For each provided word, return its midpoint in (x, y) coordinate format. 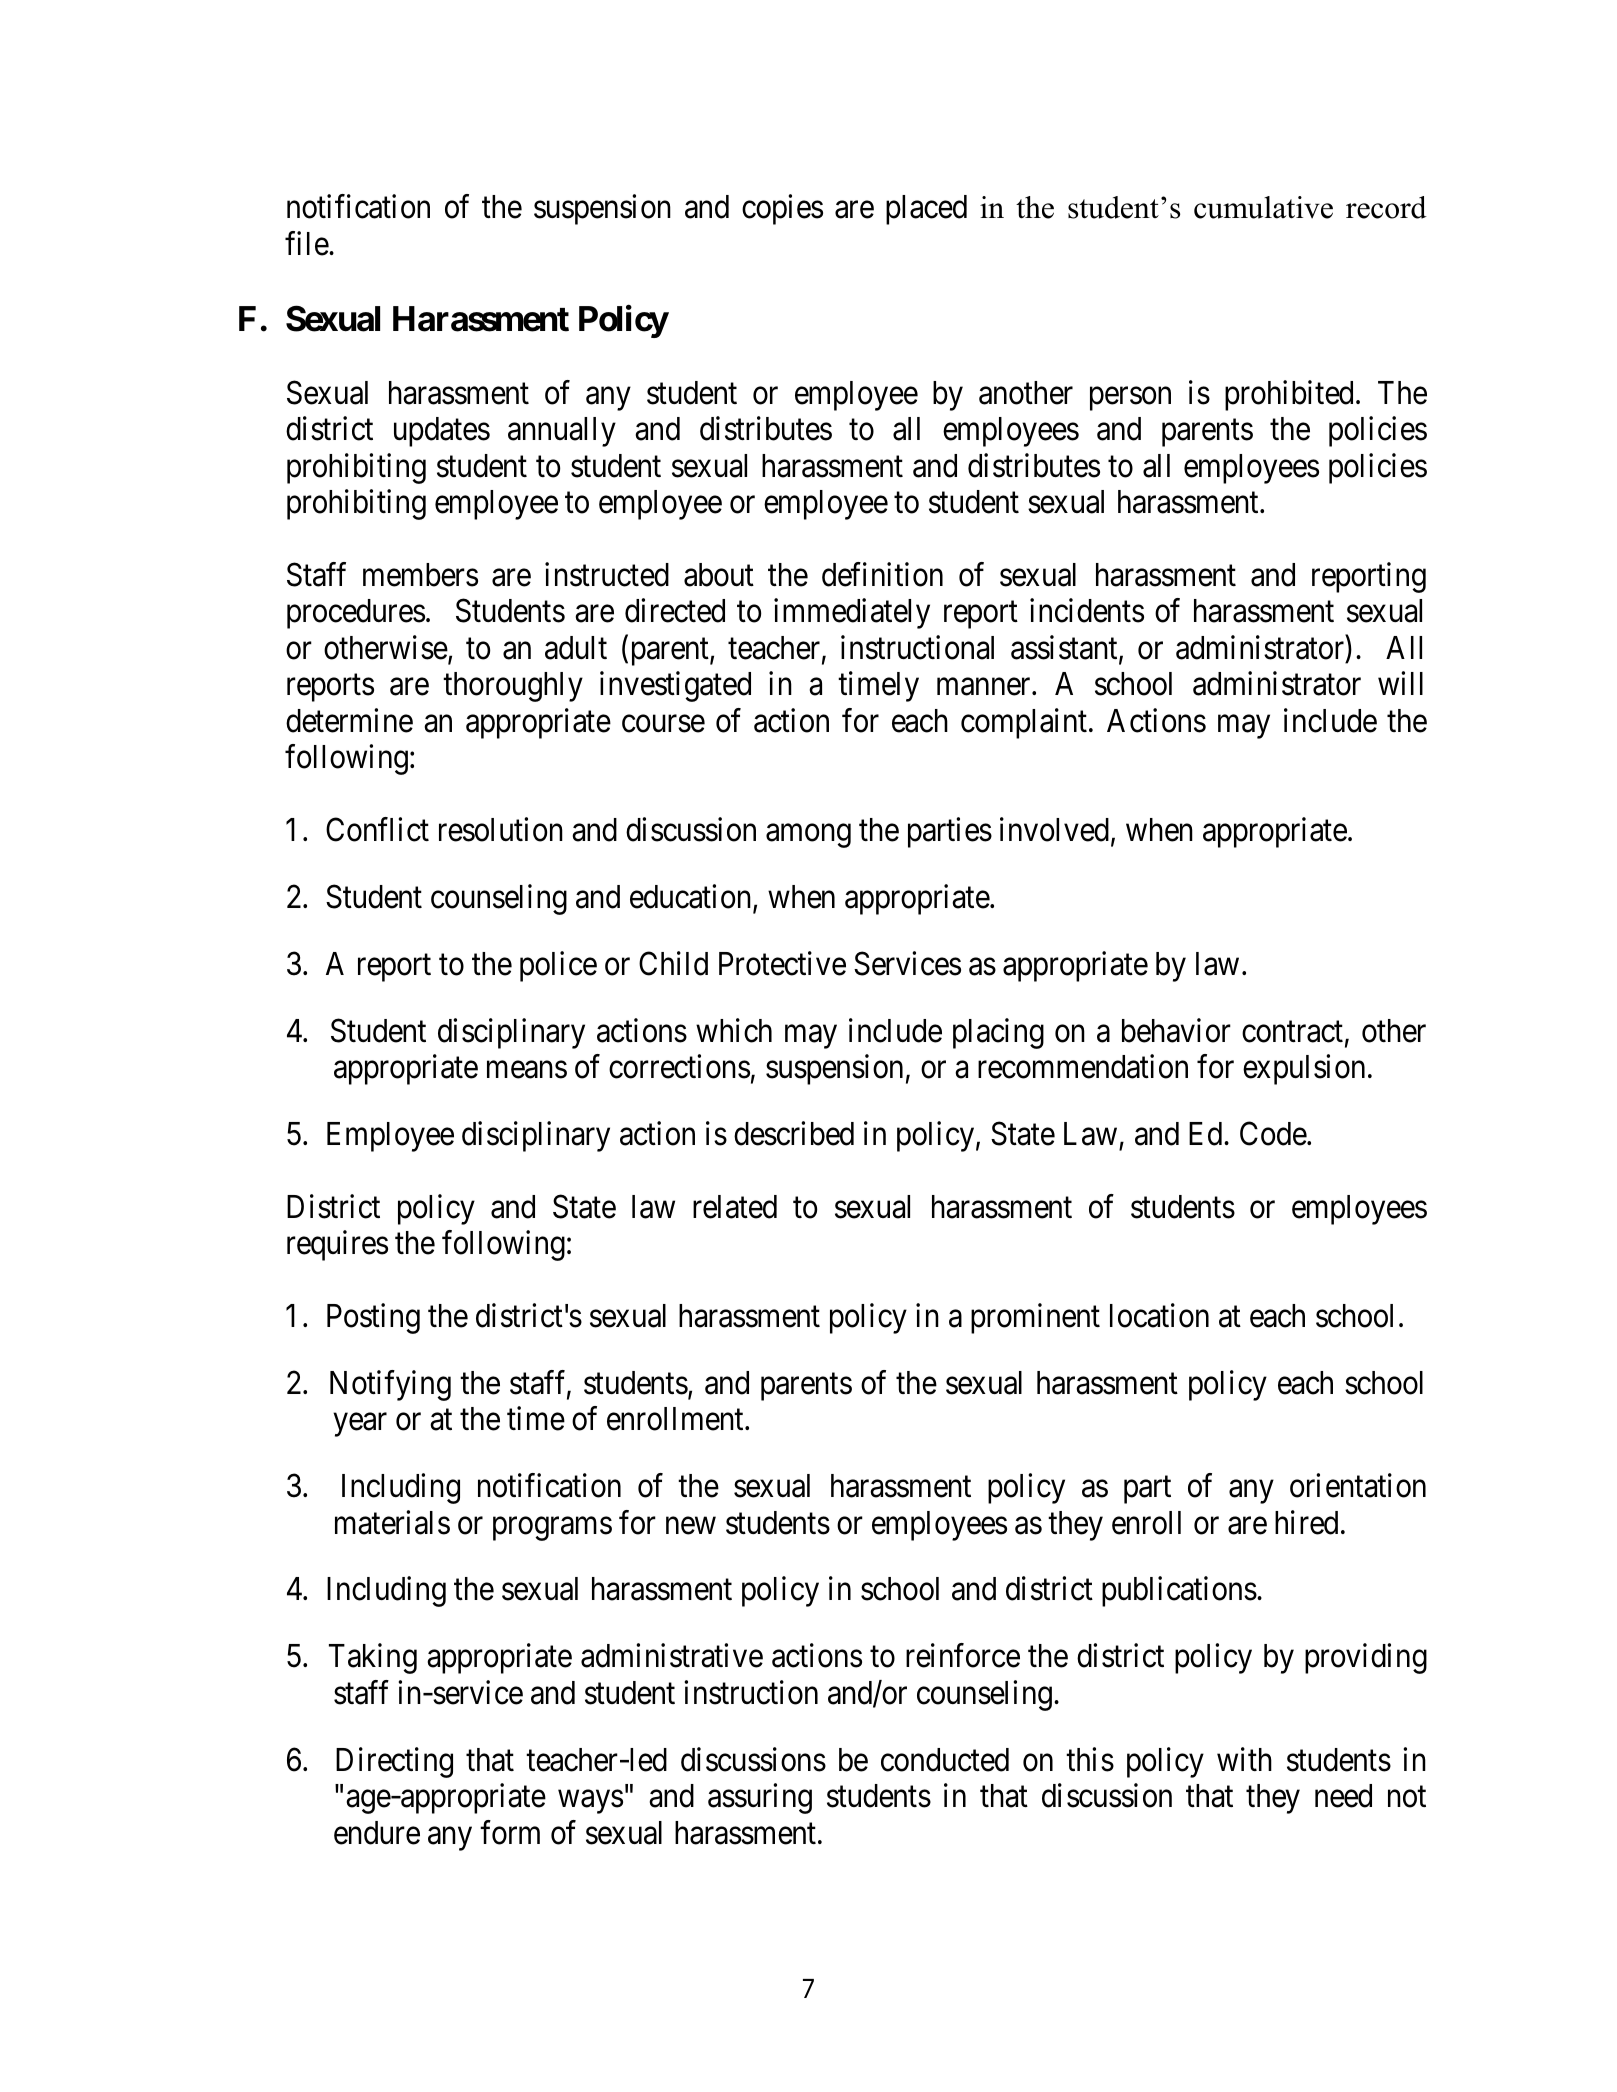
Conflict (377, 829)
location (1159, 1316)
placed (926, 210)
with (1244, 1759)
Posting (373, 1319)
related (735, 1207)
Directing (394, 1762)
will (1400, 683)
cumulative (1263, 207)
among (808, 836)
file (307, 243)
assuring (760, 1799)
